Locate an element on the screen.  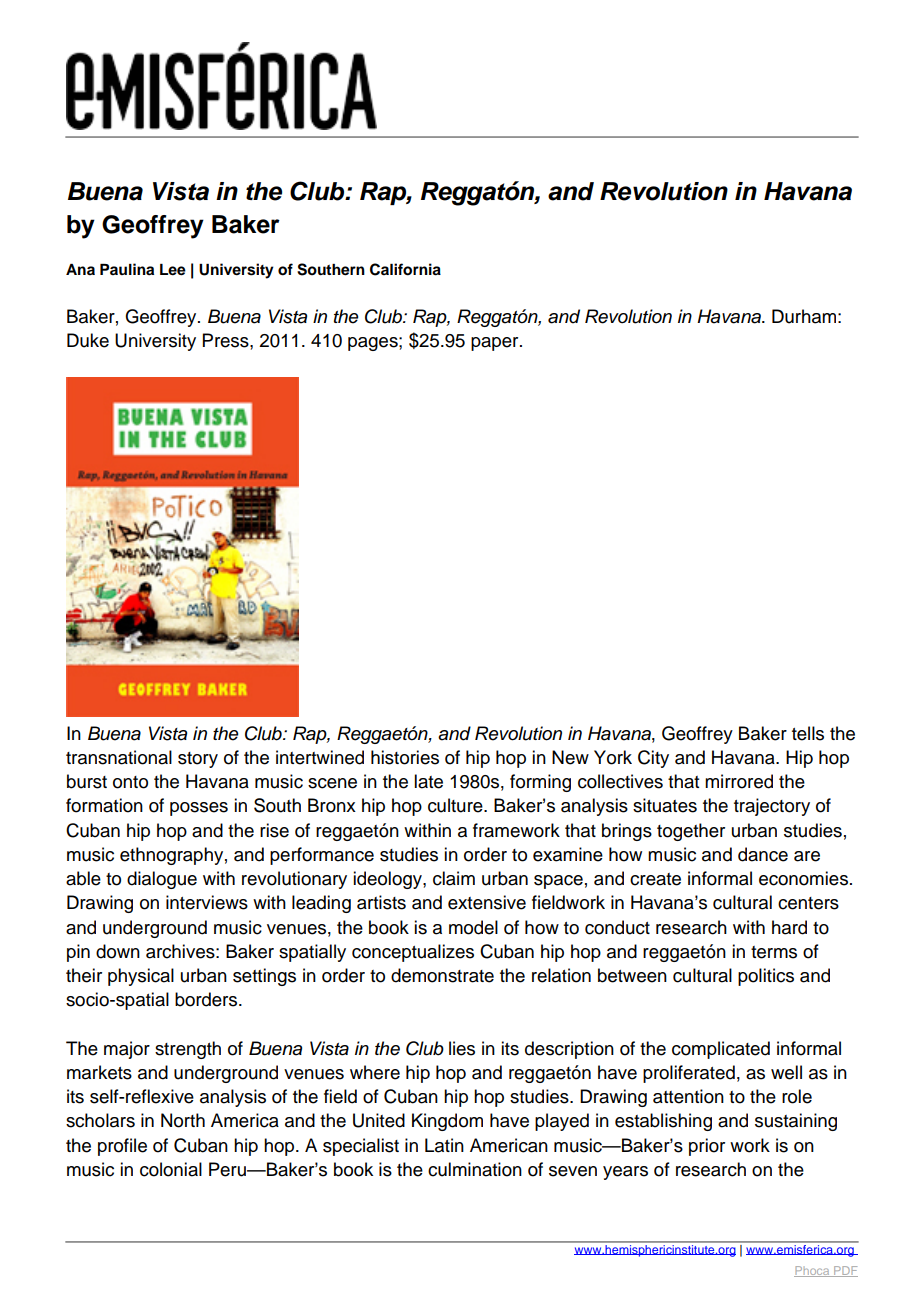
late is located at coordinates (428, 781).
